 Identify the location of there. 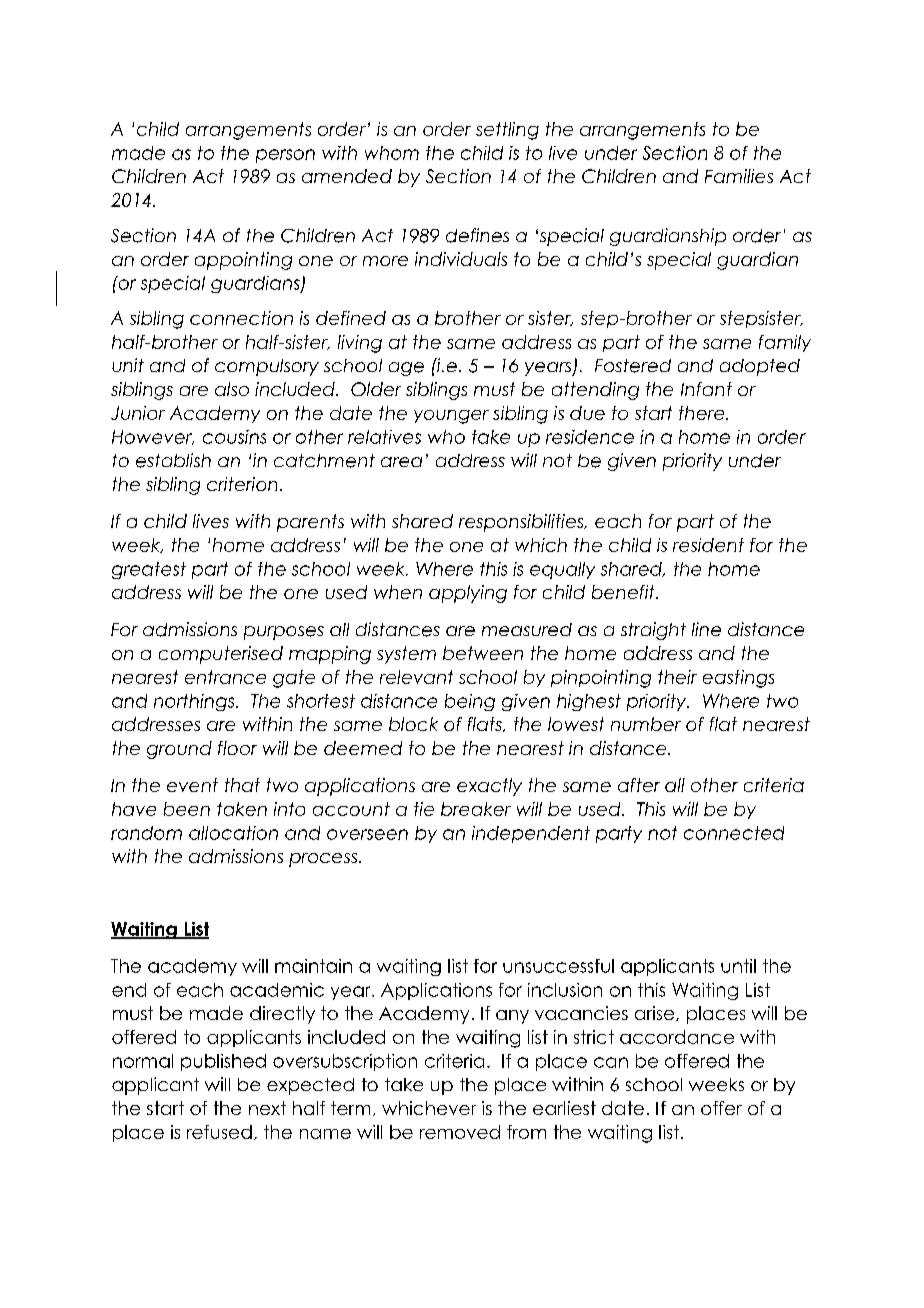
(703, 413).
